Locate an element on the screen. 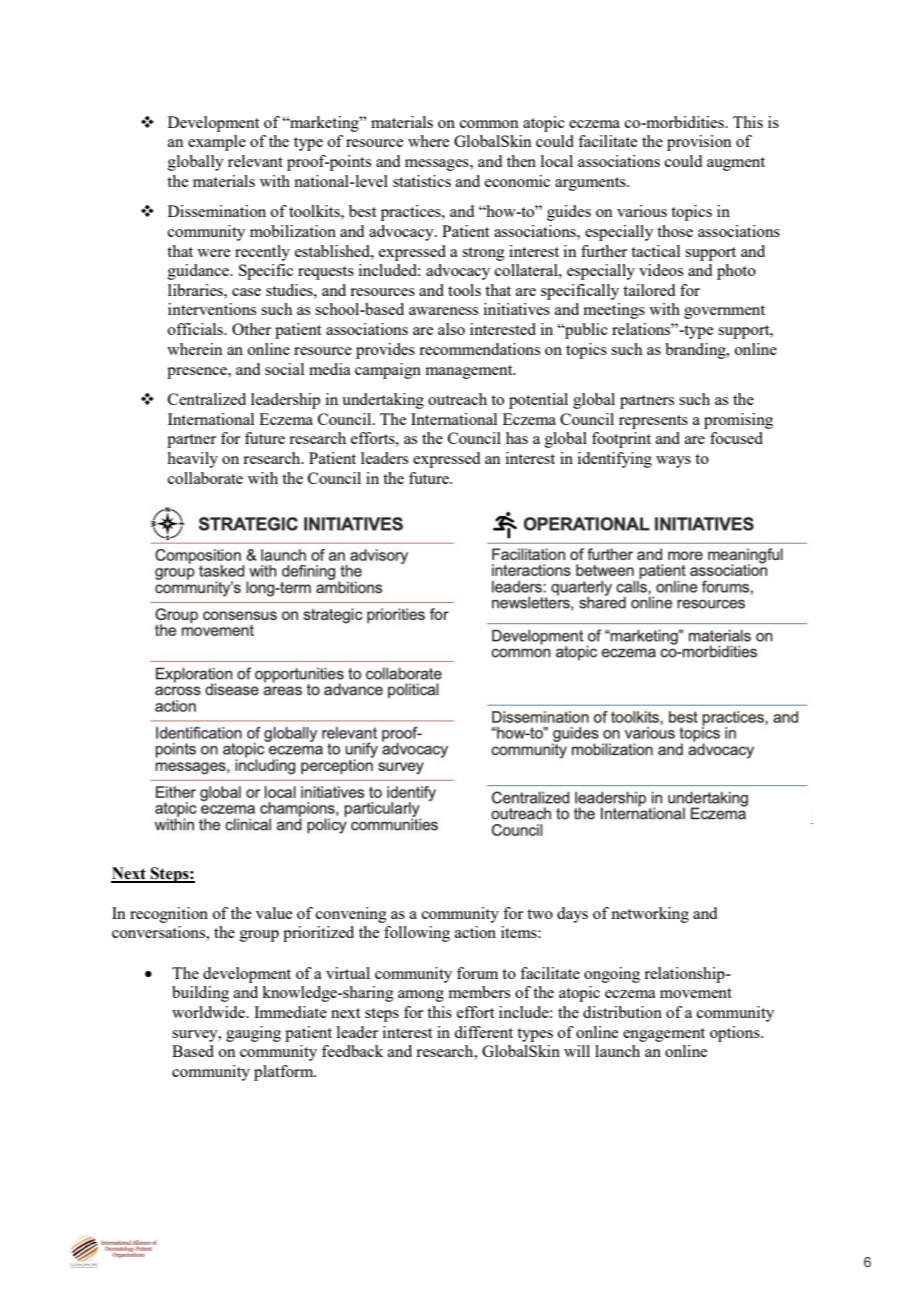  provision is located at coordinates (699, 143).
